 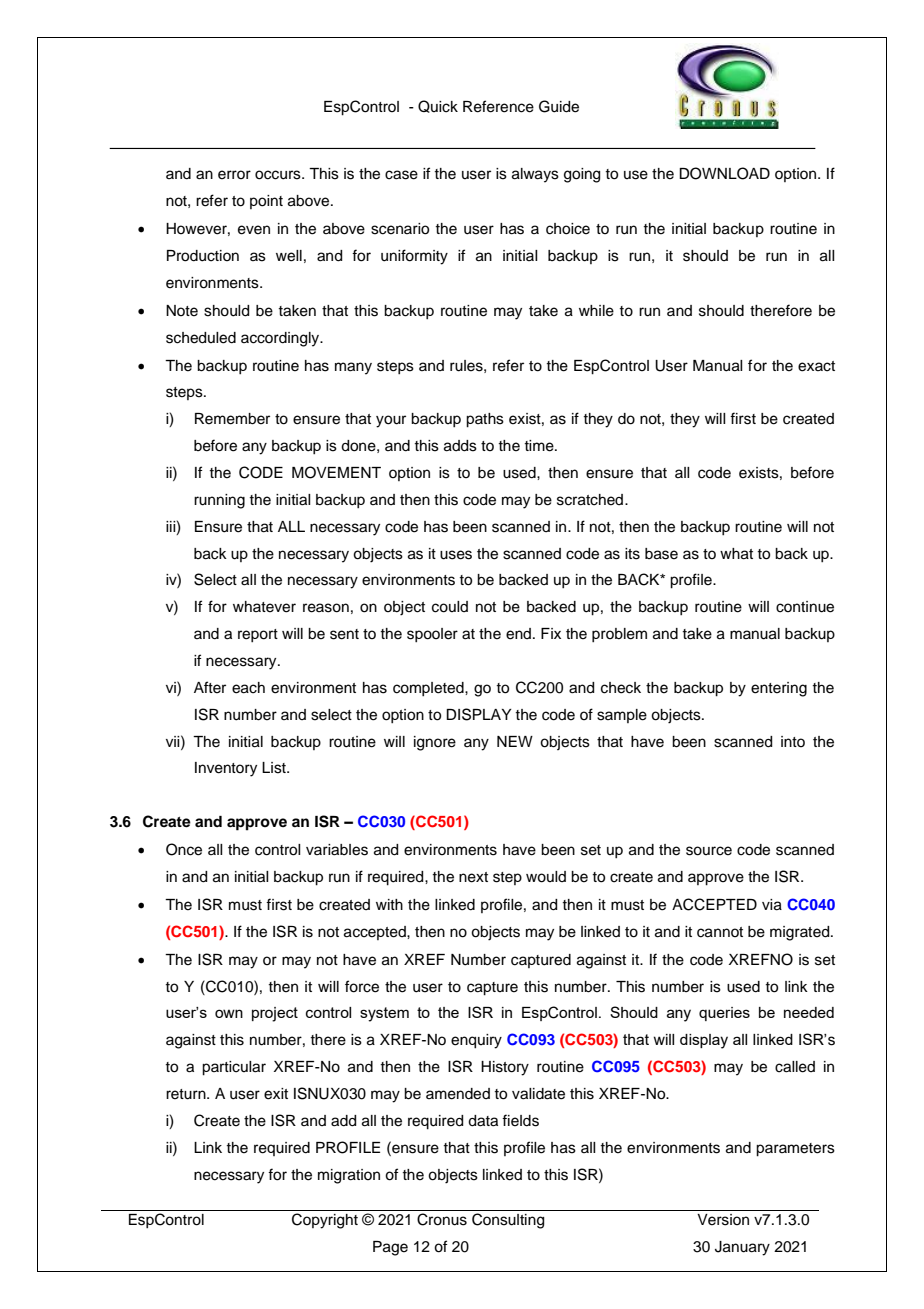 What do you see at coordinates (724, 173) in the screenshot?
I see `DOWNLOAD` at bounding box center [724, 173].
